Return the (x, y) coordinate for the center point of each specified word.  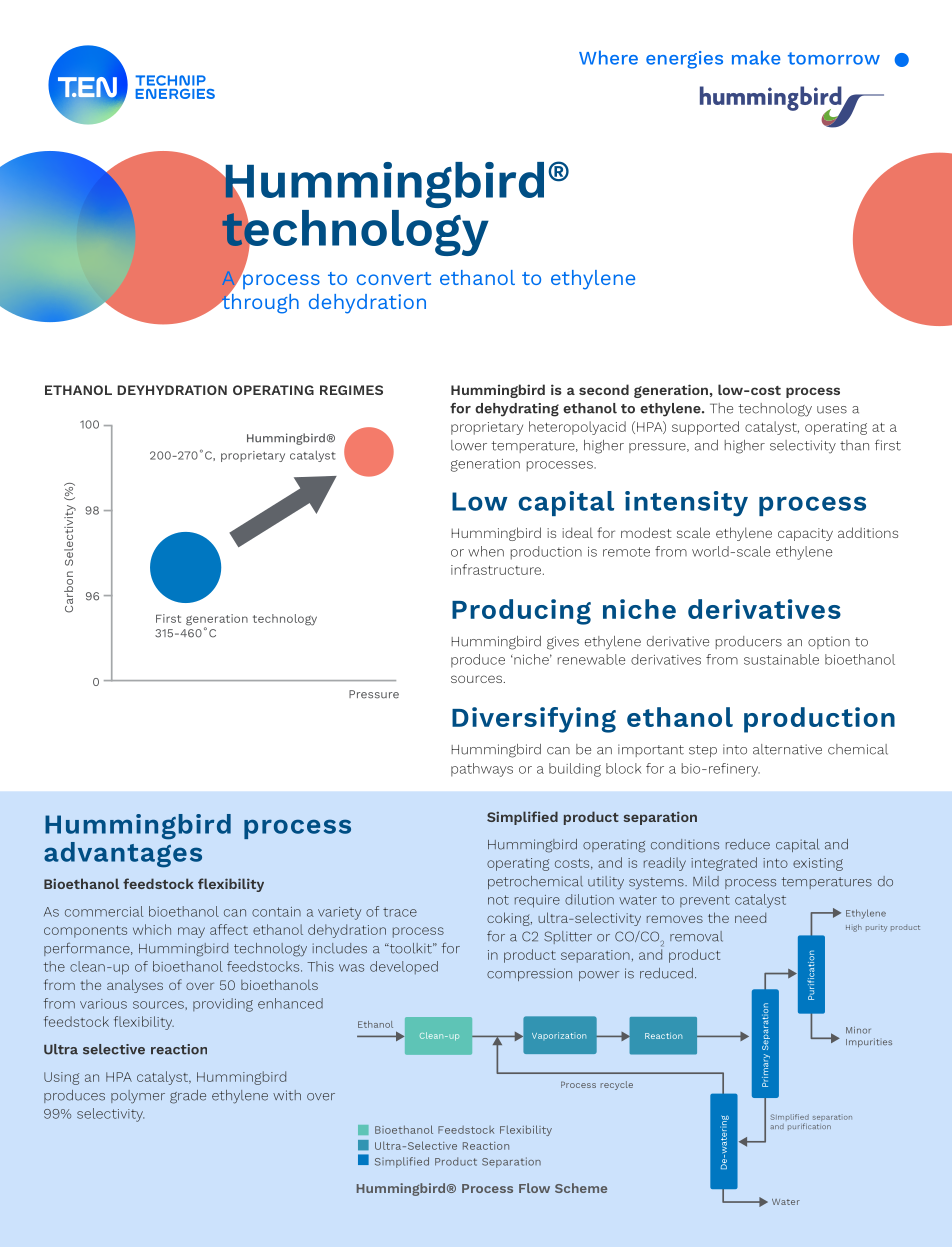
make (756, 57)
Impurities (869, 1042)
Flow (534, 1188)
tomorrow (834, 58)
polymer (138, 1097)
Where (608, 57)
